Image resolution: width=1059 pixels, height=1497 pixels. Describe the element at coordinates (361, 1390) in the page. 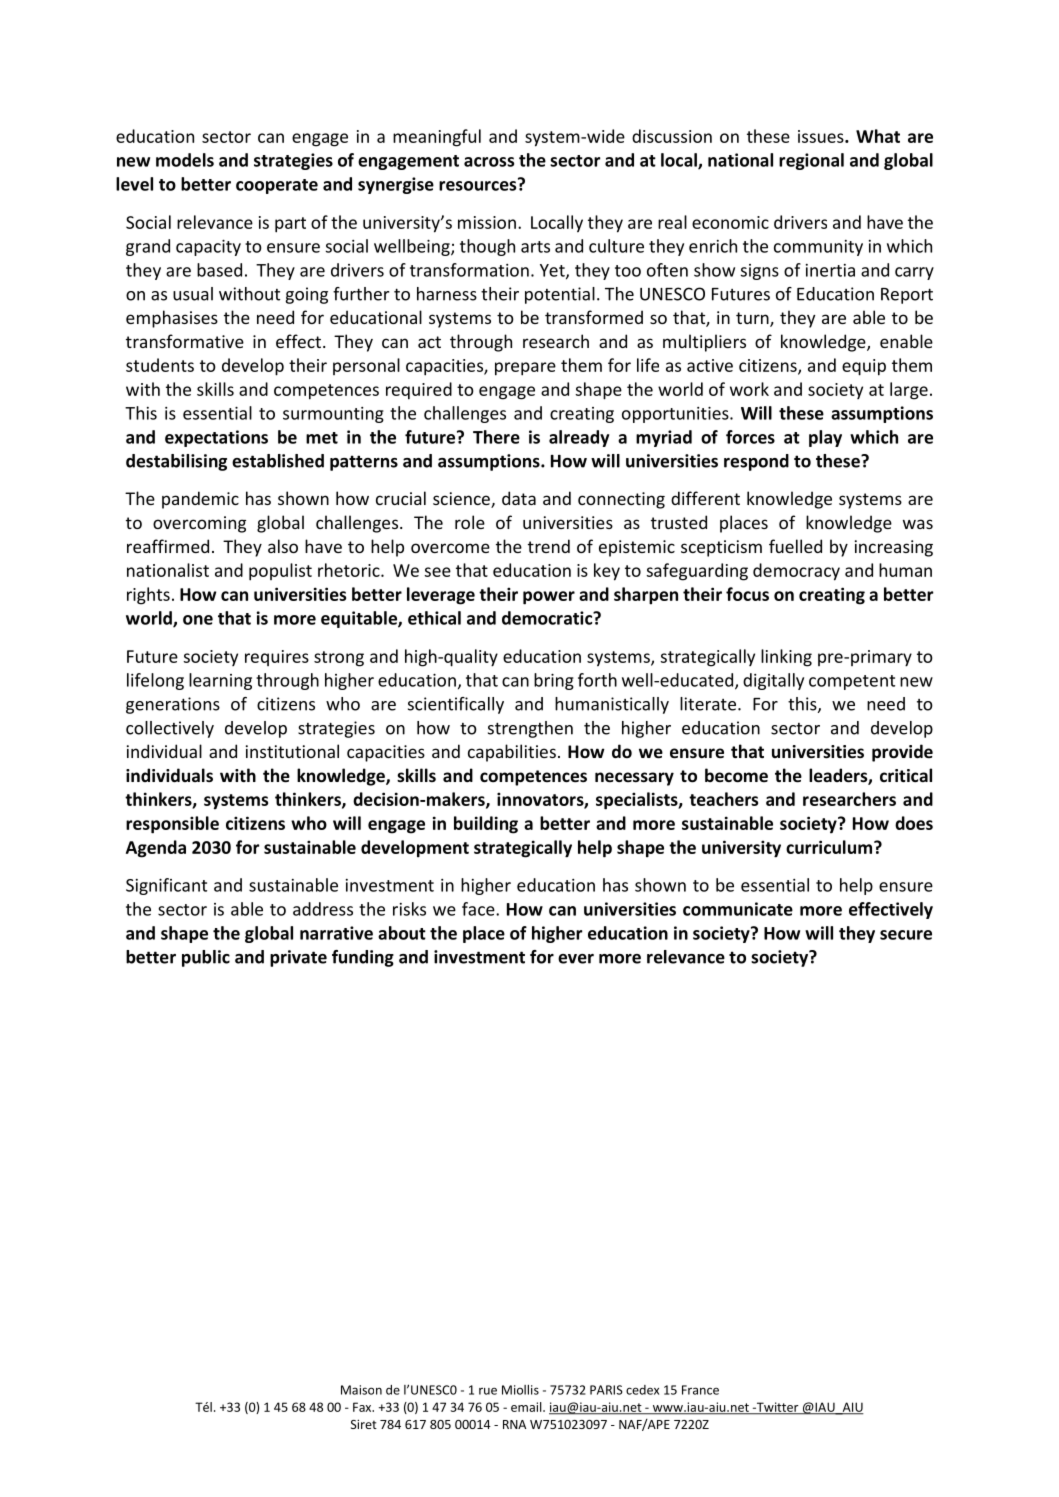

I see `Maison` at that location.
